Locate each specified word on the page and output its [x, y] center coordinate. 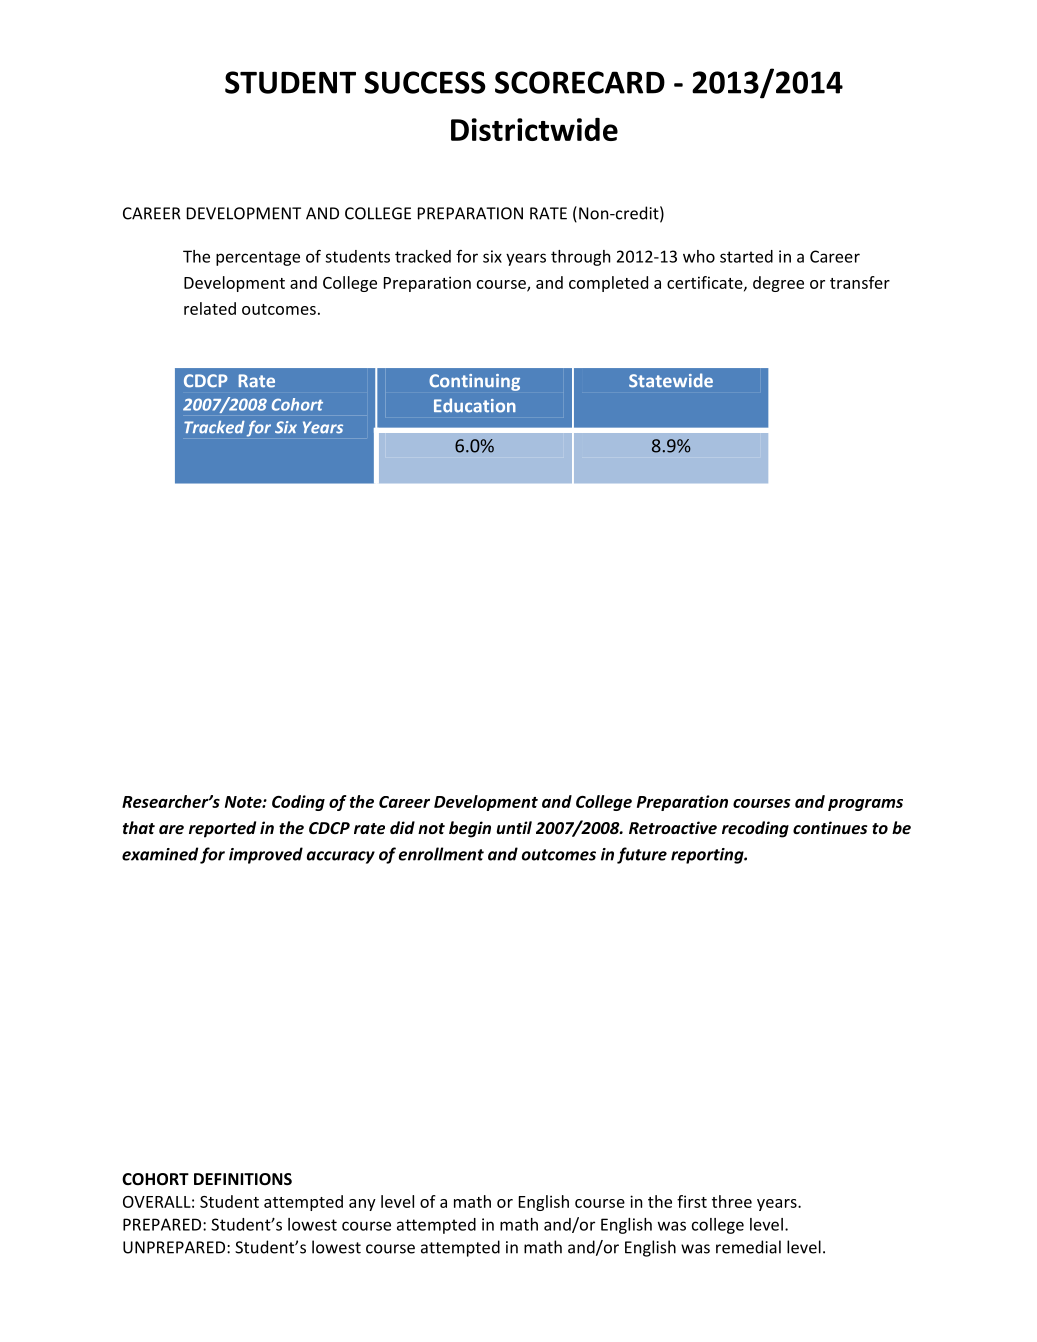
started [746, 256]
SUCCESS [425, 82]
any [362, 1205]
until [514, 827]
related [210, 308]
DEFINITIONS [243, 1179]
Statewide [671, 380]
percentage [258, 258]
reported [222, 829]
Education [475, 405]
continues [830, 827]
